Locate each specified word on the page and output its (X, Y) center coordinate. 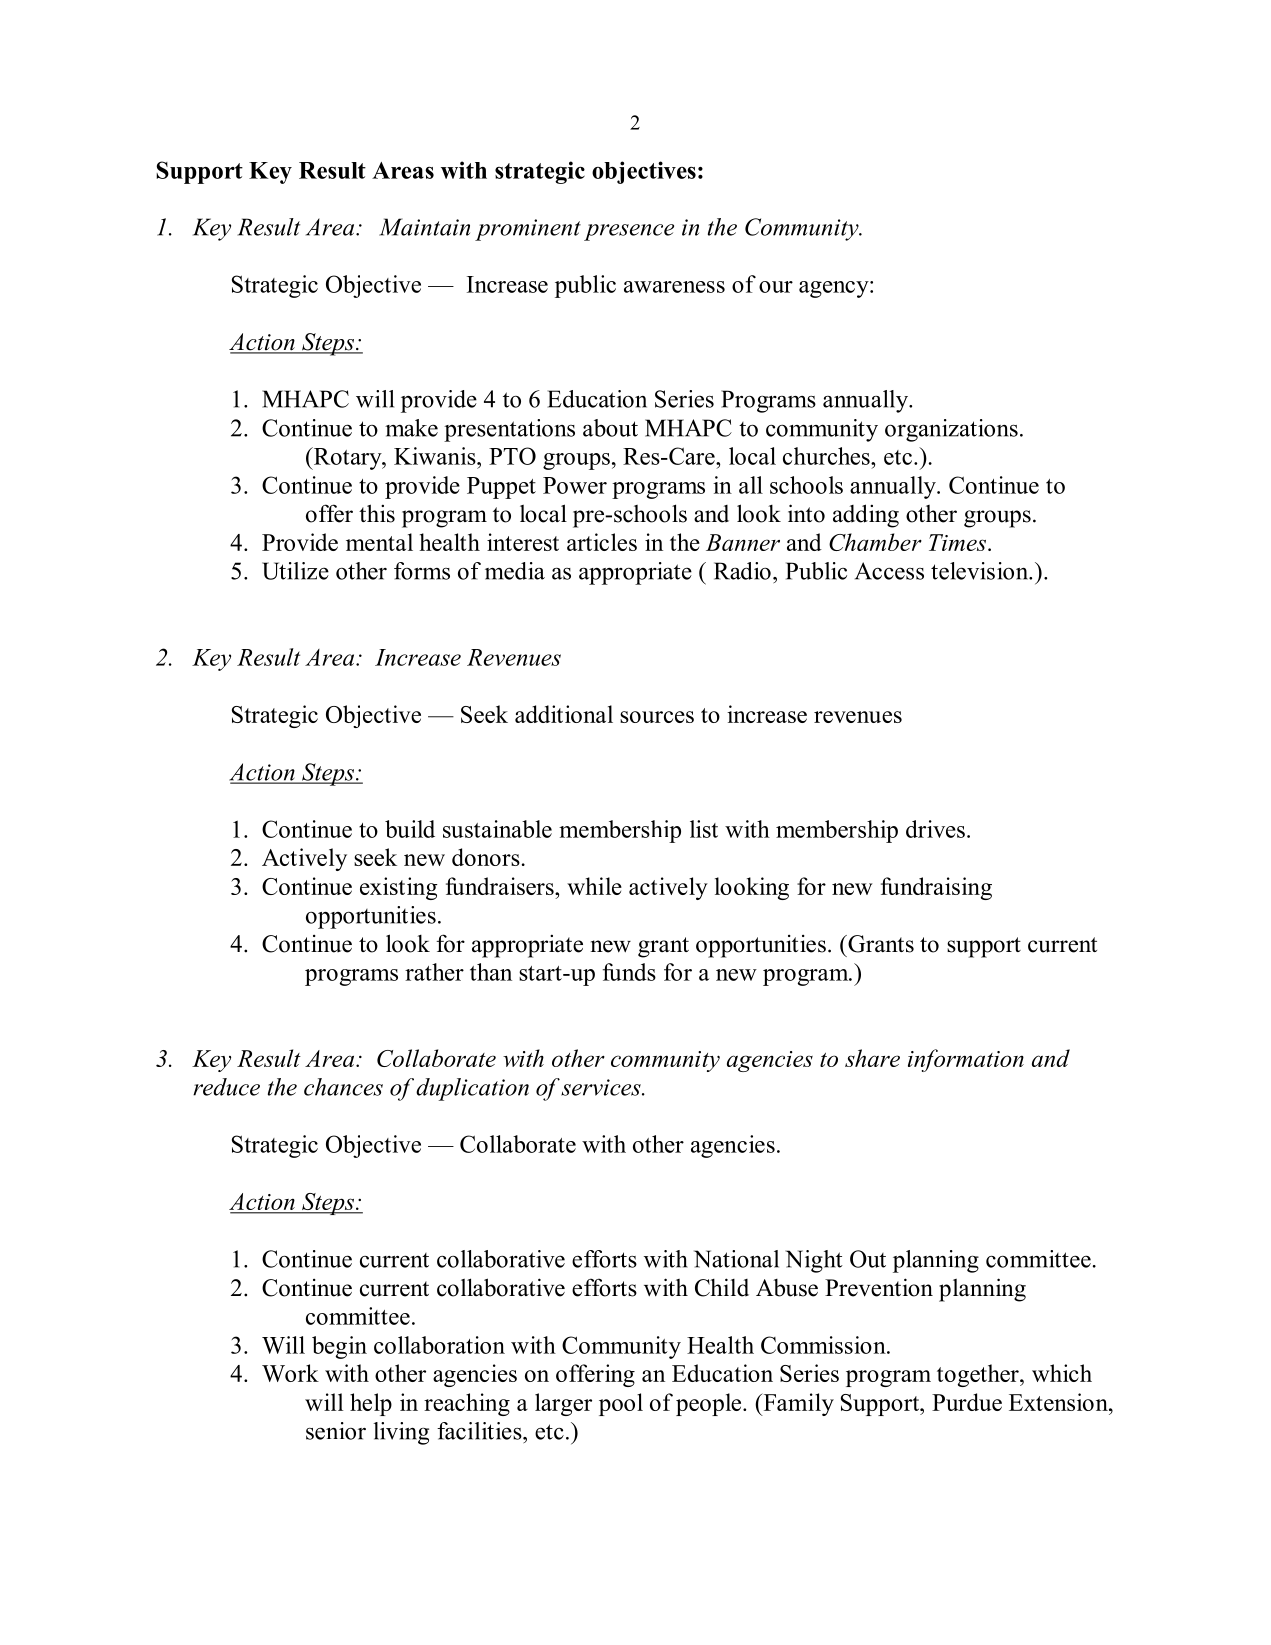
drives (935, 829)
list (704, 829)
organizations (951, 430)
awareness (674, 287)
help (371, 1404)
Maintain (424, 227)
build (410, 829)
